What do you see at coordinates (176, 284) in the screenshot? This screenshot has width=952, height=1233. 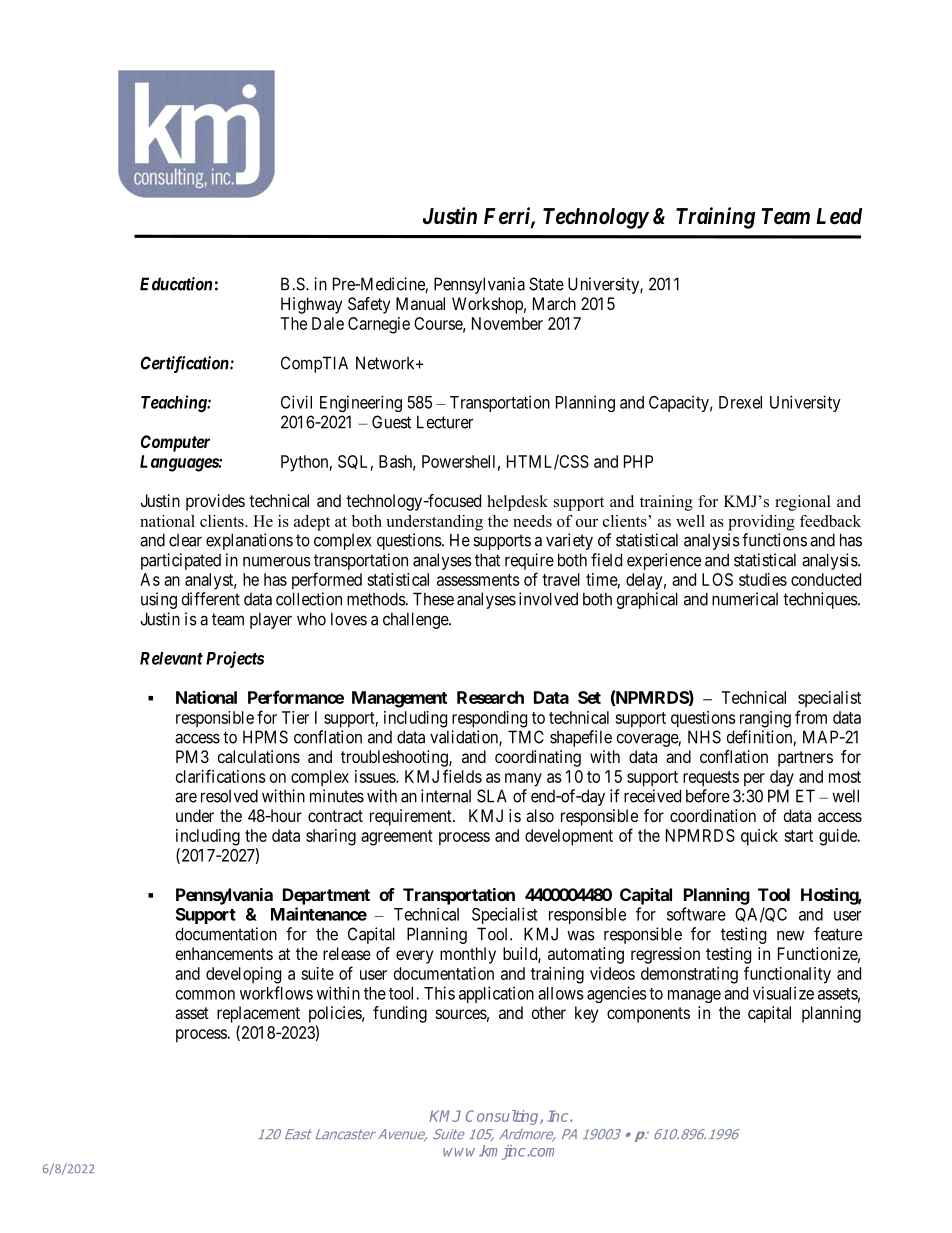 I see `Education` at bounding box center [176, 284].
